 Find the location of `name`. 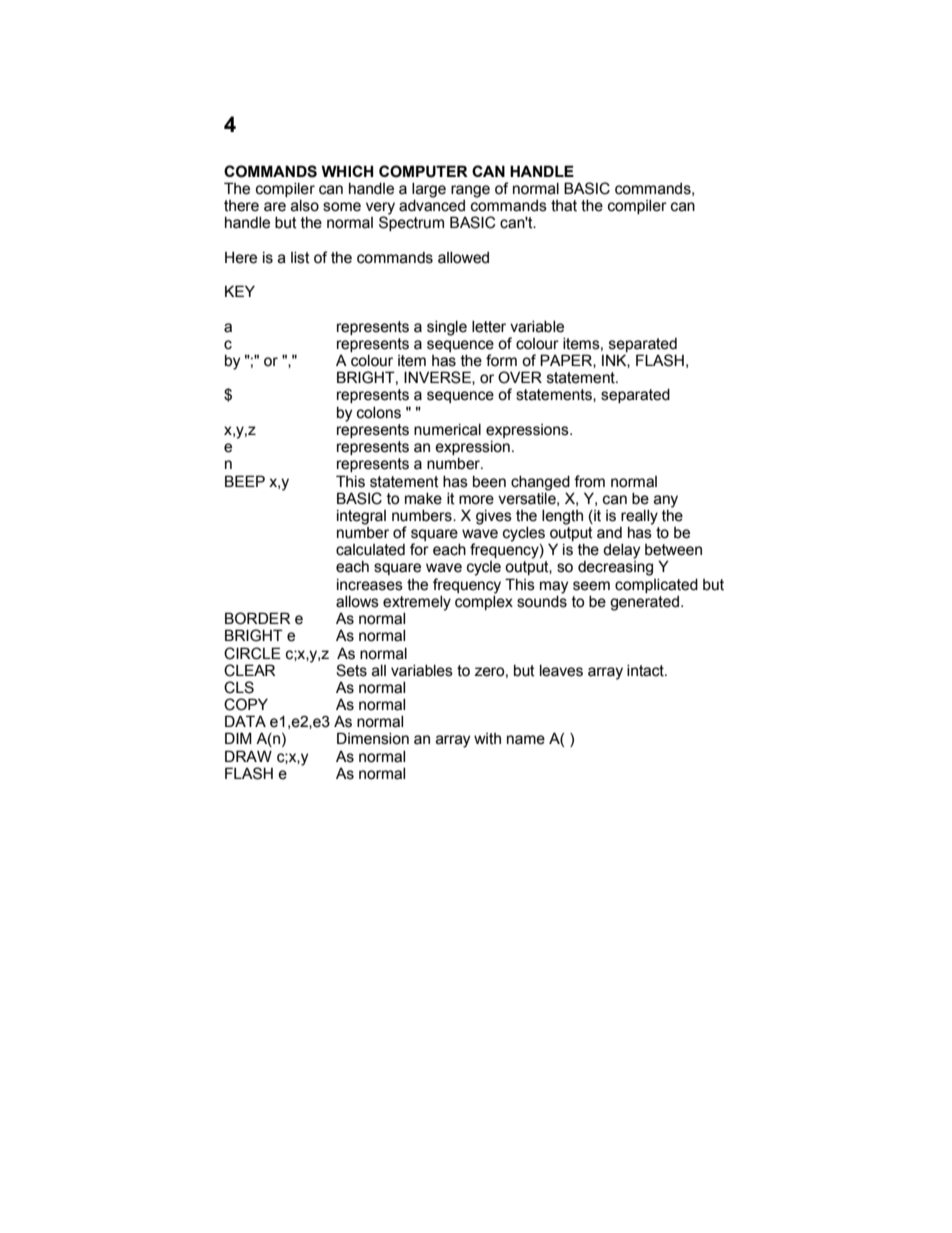

name is located at coordinates (526, 740).
